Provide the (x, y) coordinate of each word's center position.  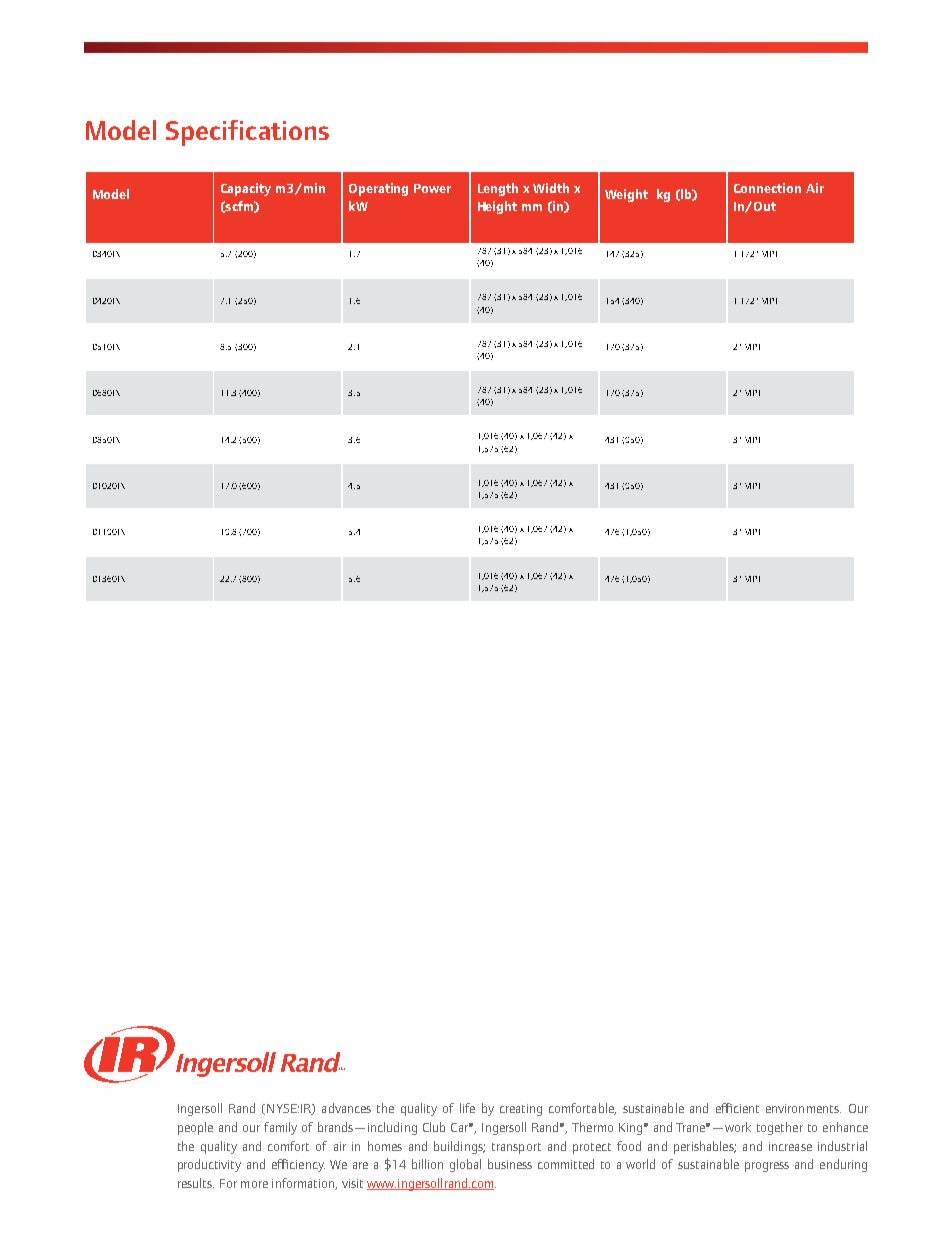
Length (498, 189)
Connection (767, 188)
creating (521, 1110)
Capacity (246, 189)
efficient (737, 1108)
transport (516, 1148)
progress (767, 1167)
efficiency (298, 1165)
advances (346, 1108)
